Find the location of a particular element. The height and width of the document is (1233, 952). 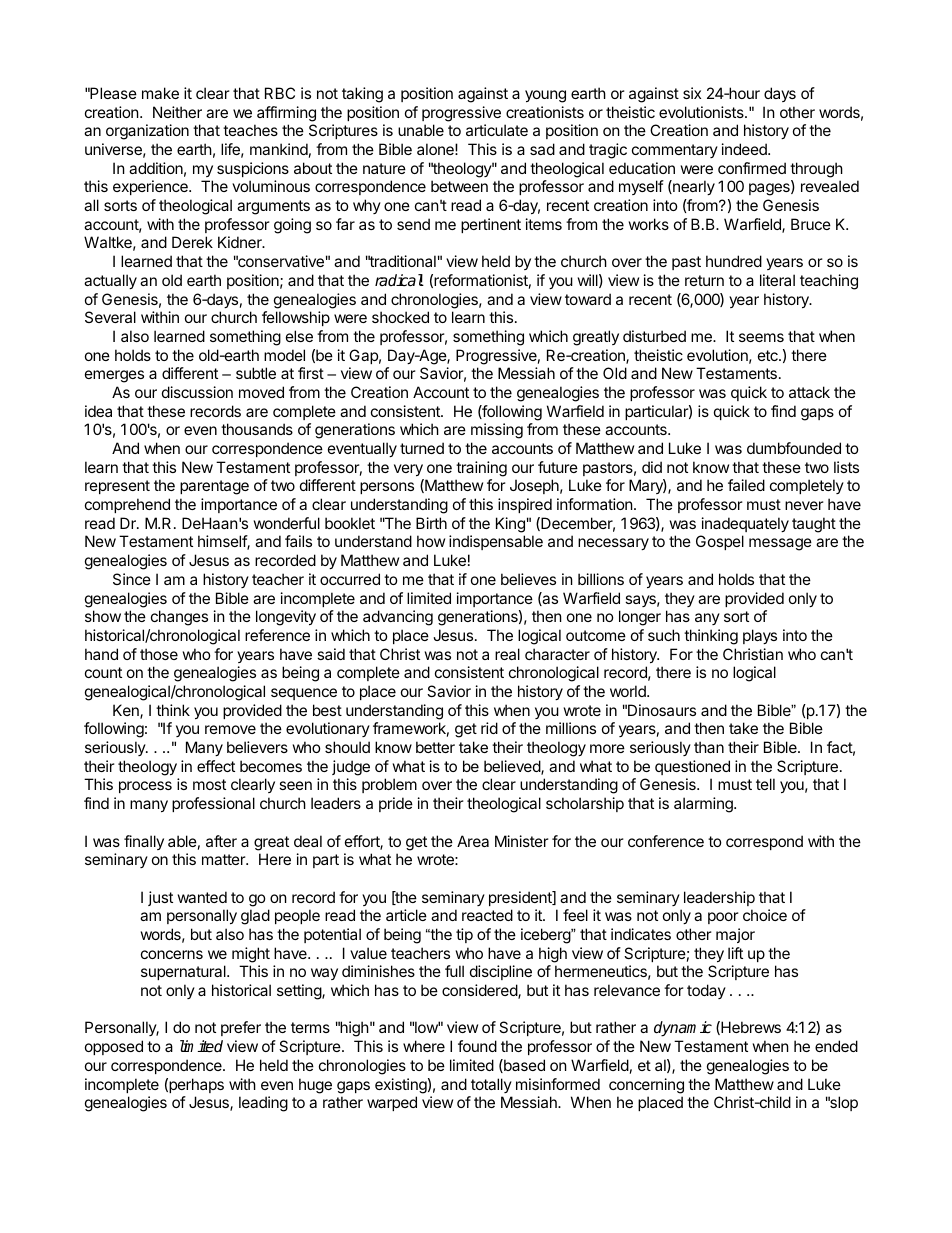

effect is located at coordinates (216, 766).
